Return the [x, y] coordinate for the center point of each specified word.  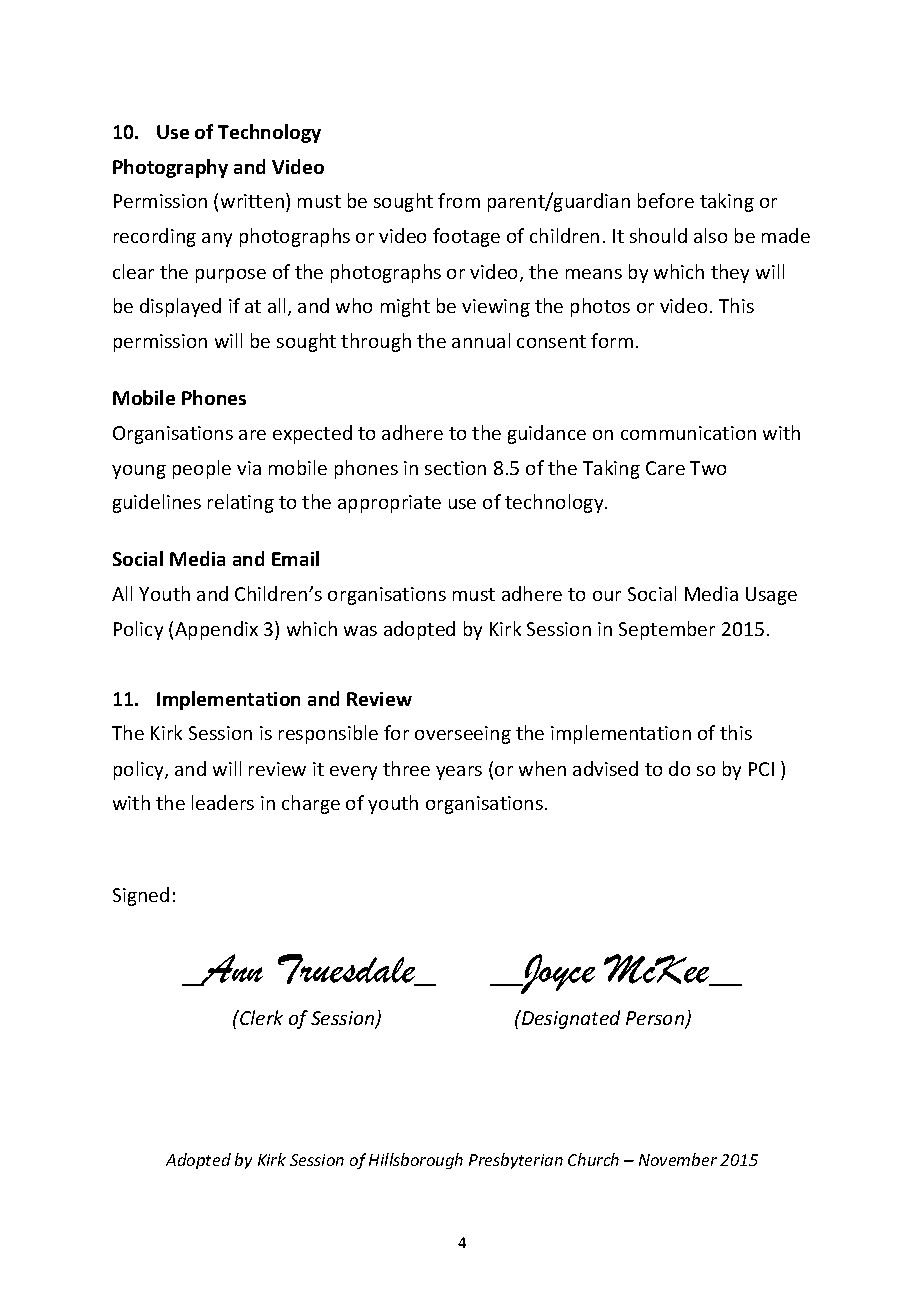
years [459, 773]
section [455, 468]
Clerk [260, 1017]
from [459, 200]
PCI [761, 769]
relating [241, 503]
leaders [223, 802]
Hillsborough [416, 1161]
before [666, 200]
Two [708, 468]
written [252, 201]
